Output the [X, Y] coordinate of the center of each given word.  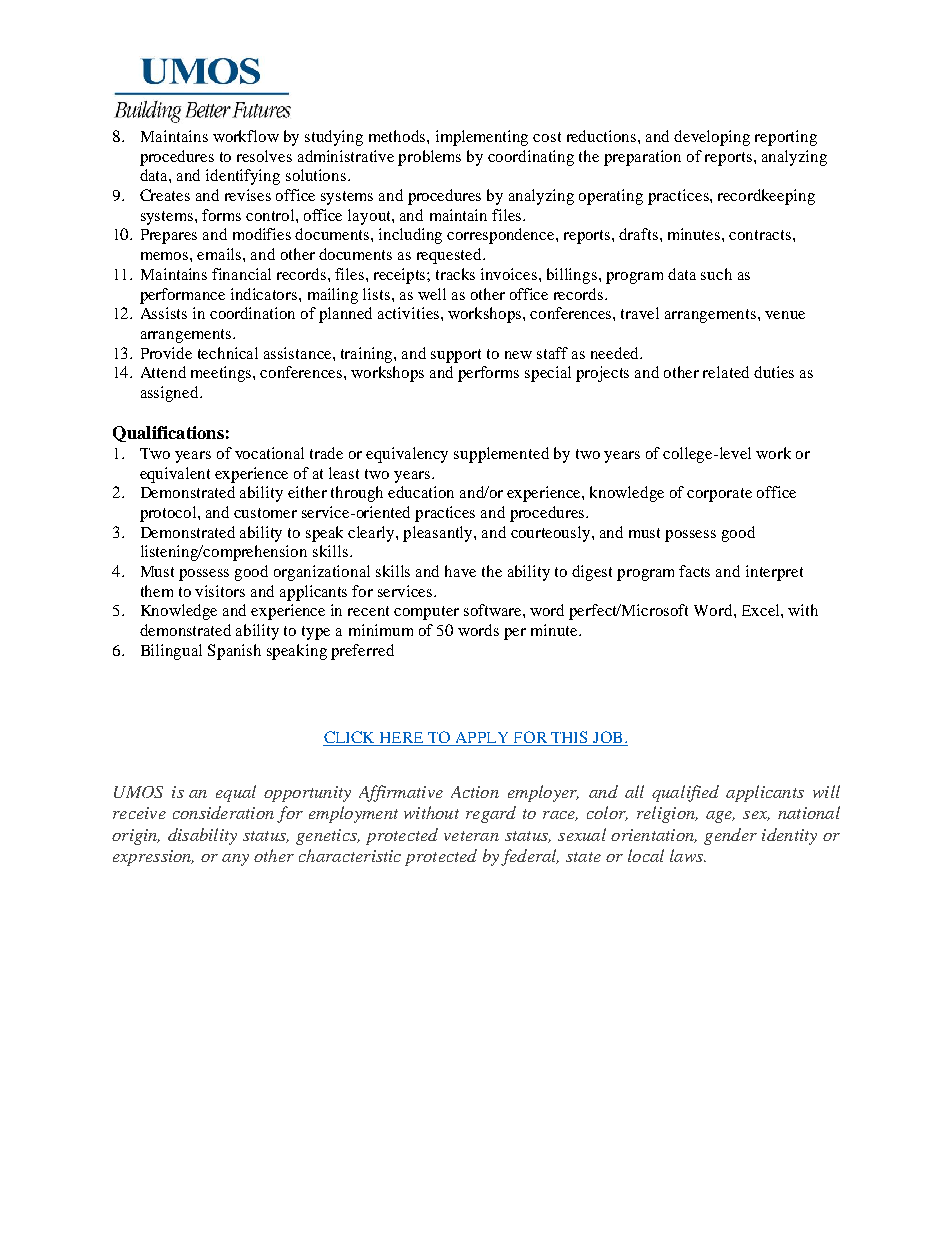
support [456, 356]
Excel [762, 610]
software [494, 610]
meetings [222, 374]
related [726, 372]
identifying [243, 177]
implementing [482, 138]
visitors [220, 591]
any [235, 860]
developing [712, 138]
